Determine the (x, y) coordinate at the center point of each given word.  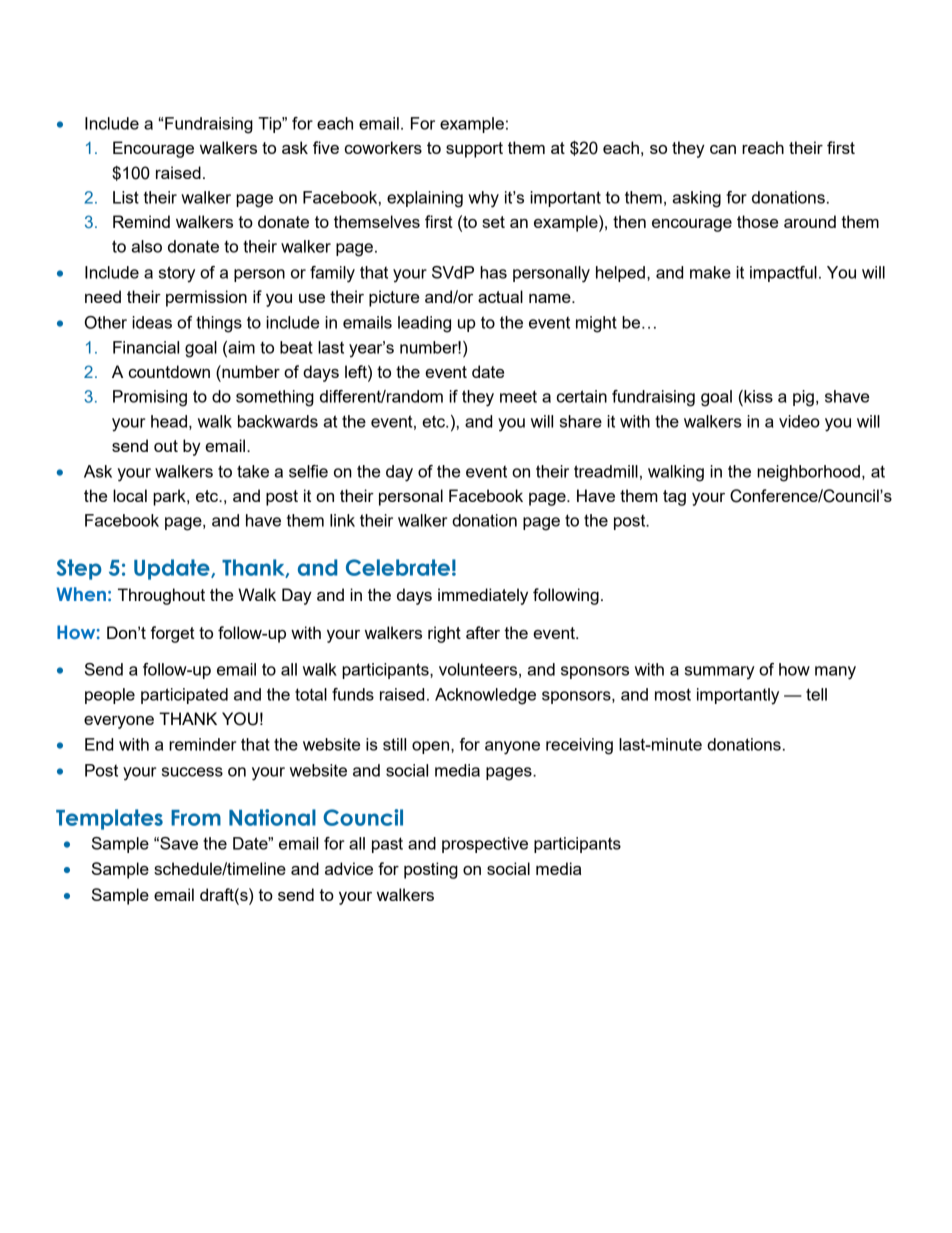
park (170, 497)
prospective (485, 845)
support (474, 150)
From (196, 818)
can (723, 149)
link (342, 520)
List (126, 197)
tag (674, 498)
